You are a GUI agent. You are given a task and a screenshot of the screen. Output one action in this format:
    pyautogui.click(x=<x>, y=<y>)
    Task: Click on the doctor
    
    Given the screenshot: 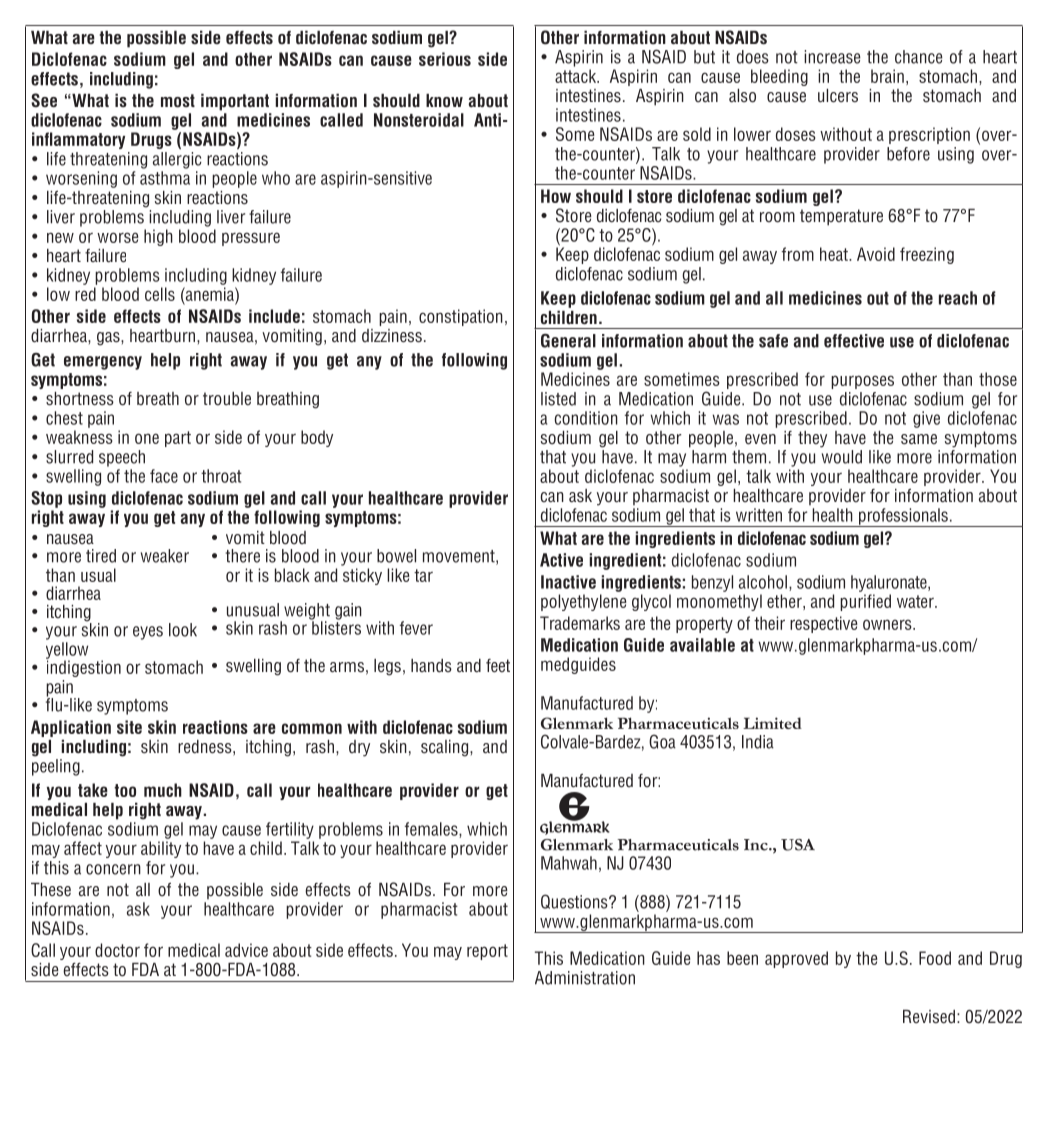 What is the action you would take?
    pyautogui.click(x=117, y=950)
